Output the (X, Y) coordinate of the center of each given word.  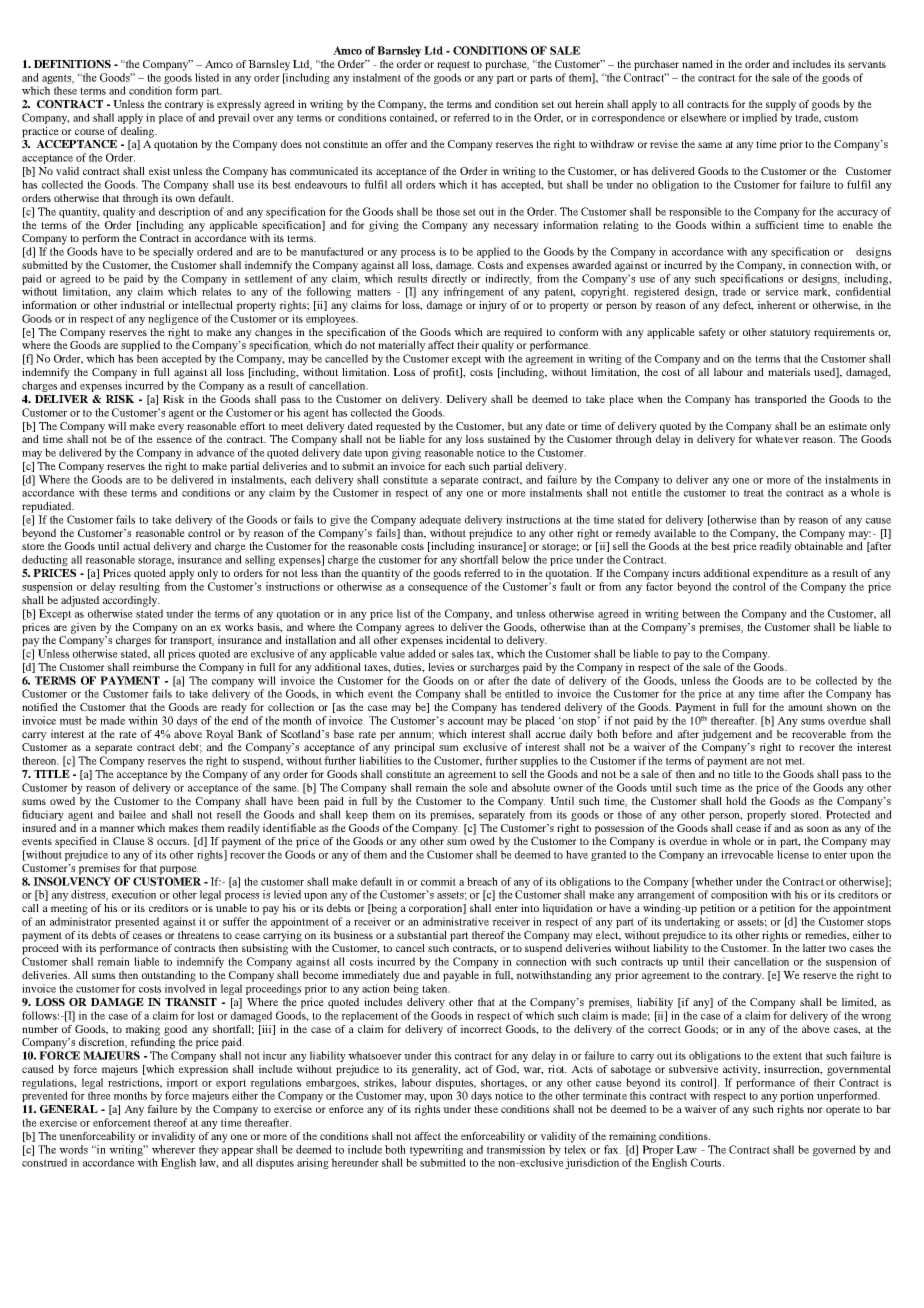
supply (781, 105)
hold (736, 800)
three (99, 1095)
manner (117, 829)
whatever (777, 439)
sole (478, 787)
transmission (516, 1149)
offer (396, 144)
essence (174, 440)
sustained (509, 439)
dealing (139, 132)
